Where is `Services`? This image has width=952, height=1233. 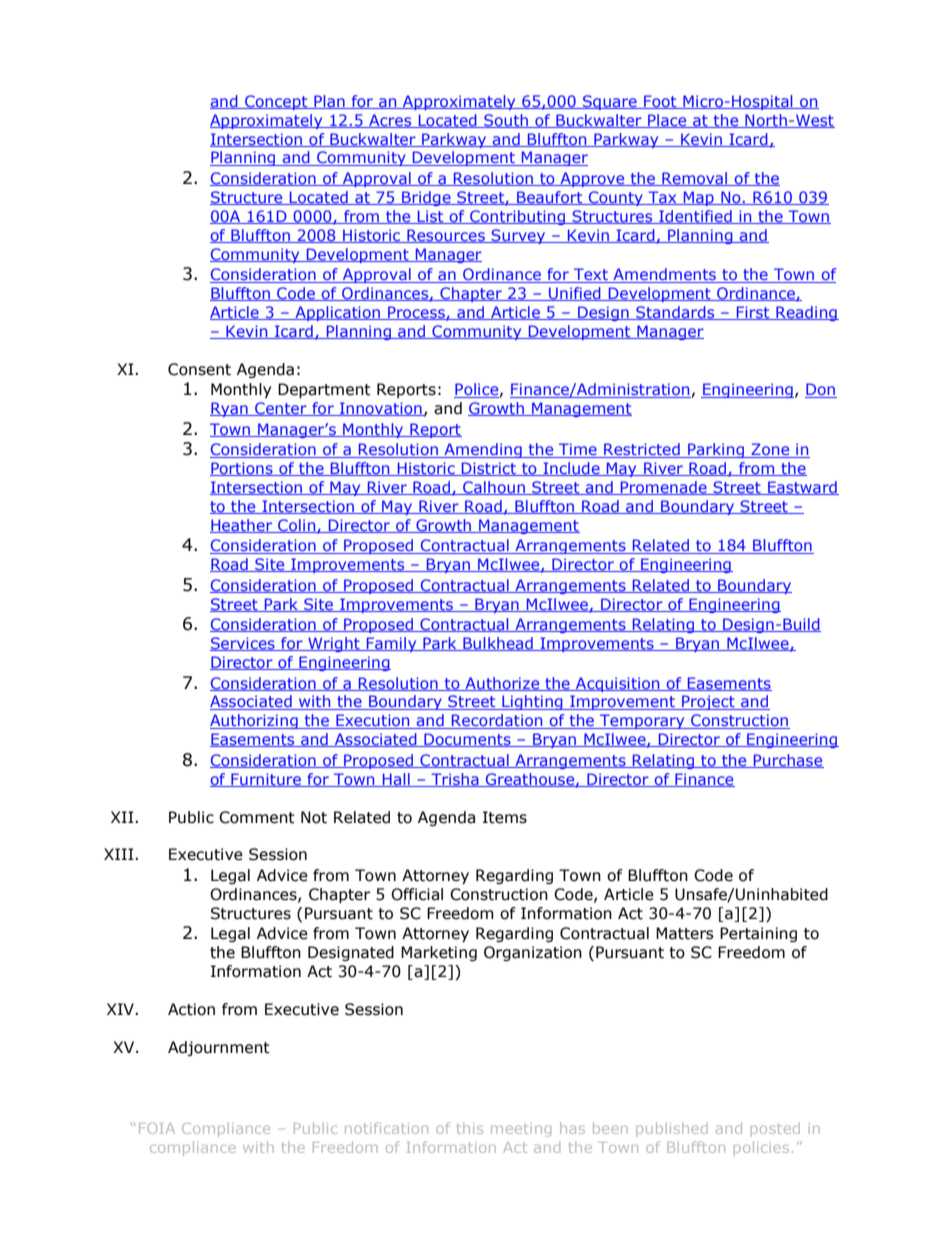
Services is located at coordinates (243, 644).
